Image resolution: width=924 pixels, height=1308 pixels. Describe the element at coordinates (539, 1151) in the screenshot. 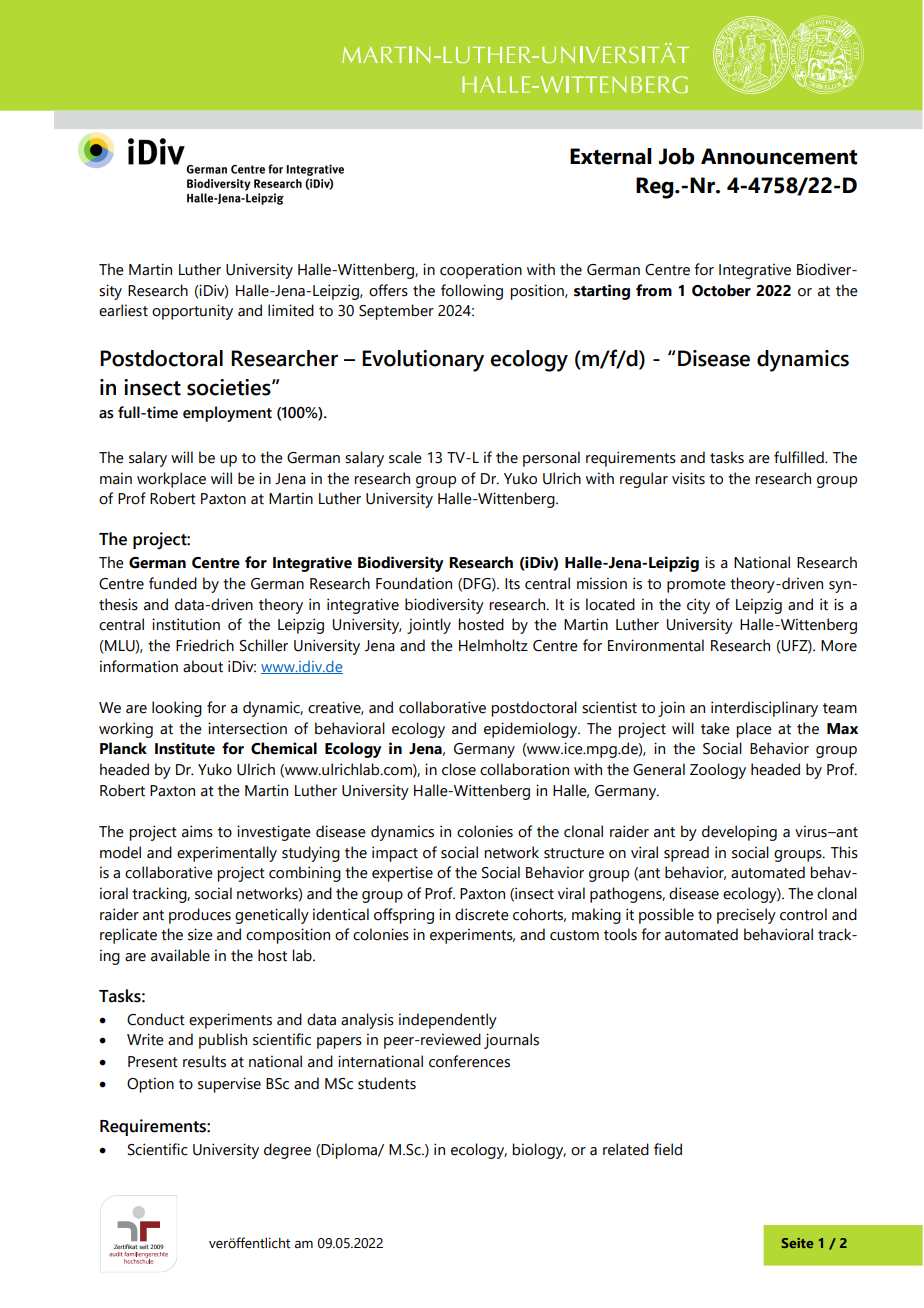

I see `biology` at that location.
